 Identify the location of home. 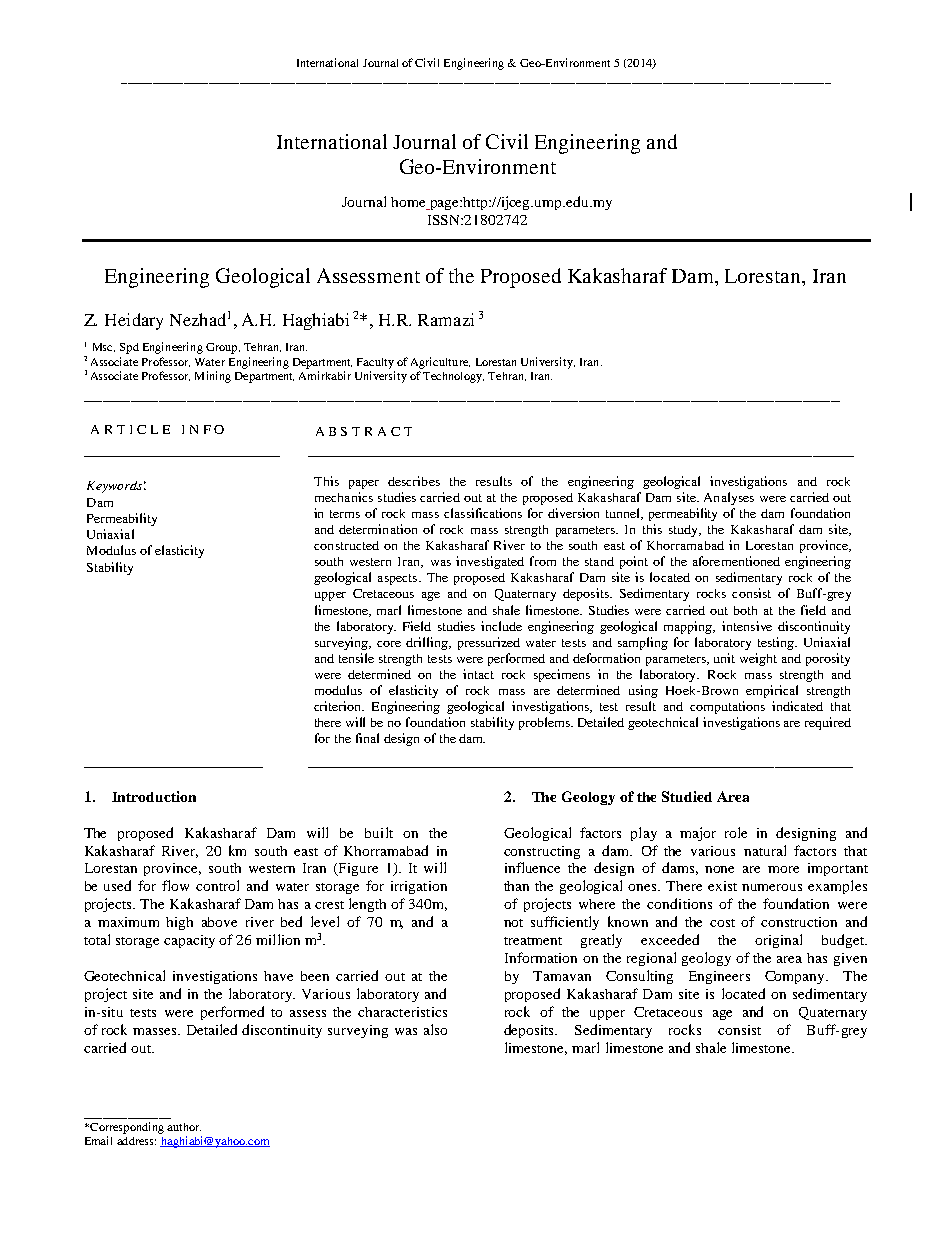
(409, 203).
